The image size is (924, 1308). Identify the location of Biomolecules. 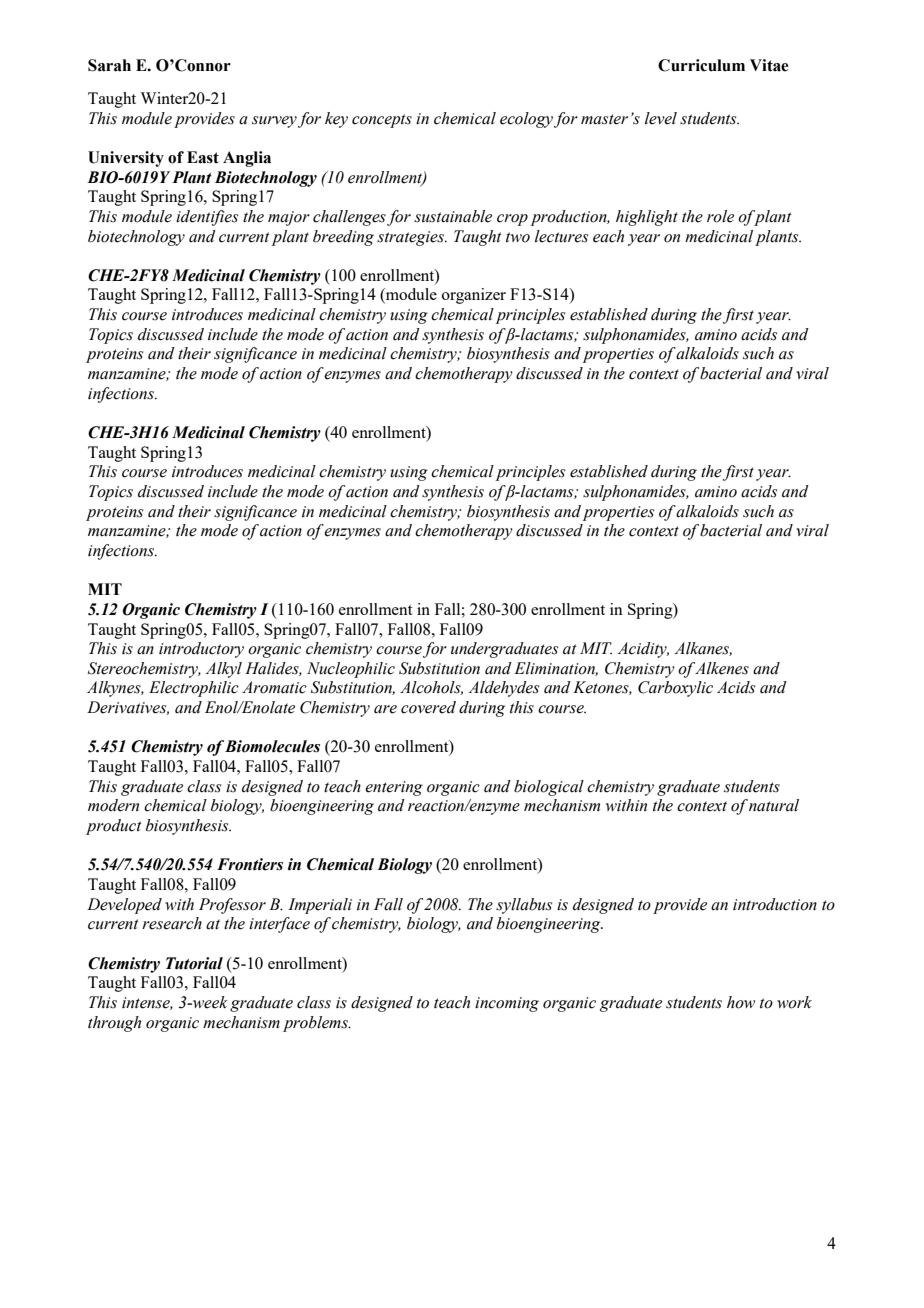
(272, 746).
